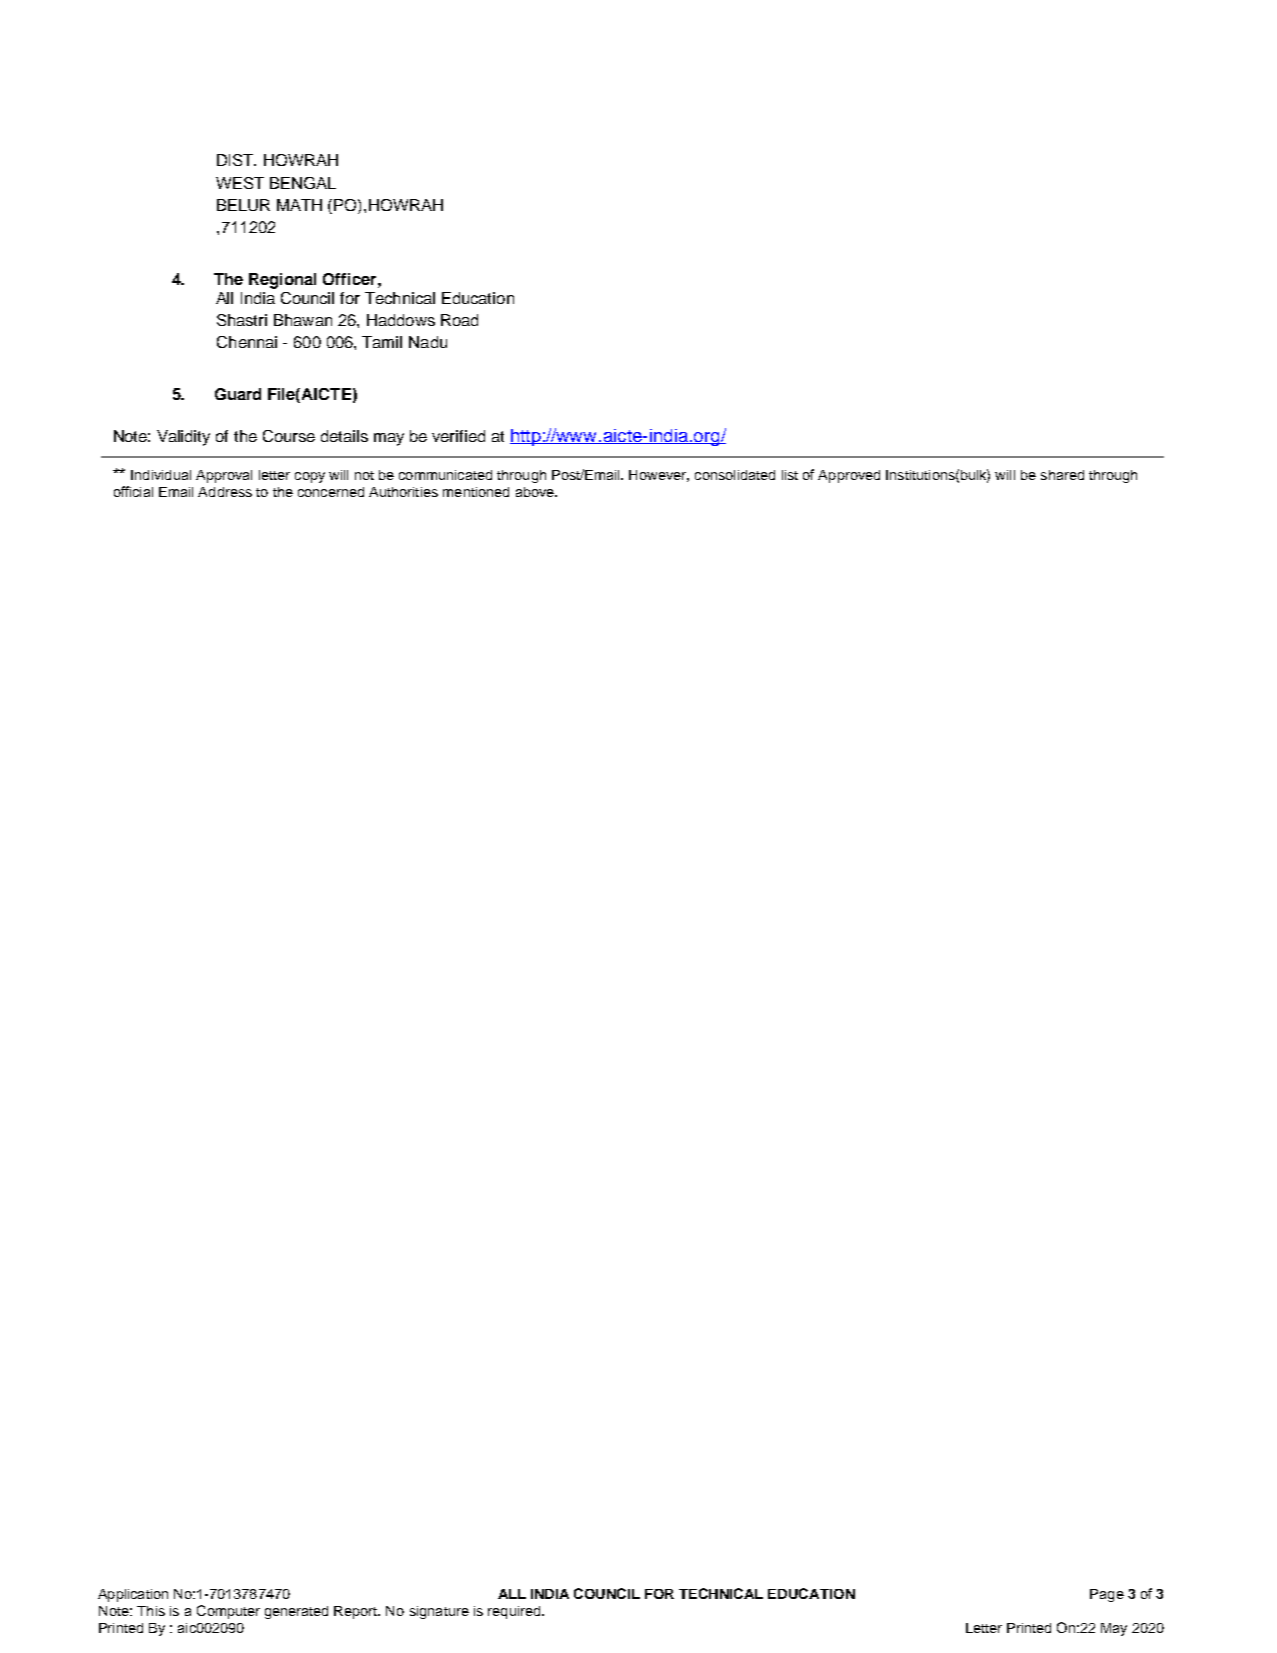  What do you see at coordinates (240, 183) in the page?
I see `WEST` at bounding box center [240, 183].
